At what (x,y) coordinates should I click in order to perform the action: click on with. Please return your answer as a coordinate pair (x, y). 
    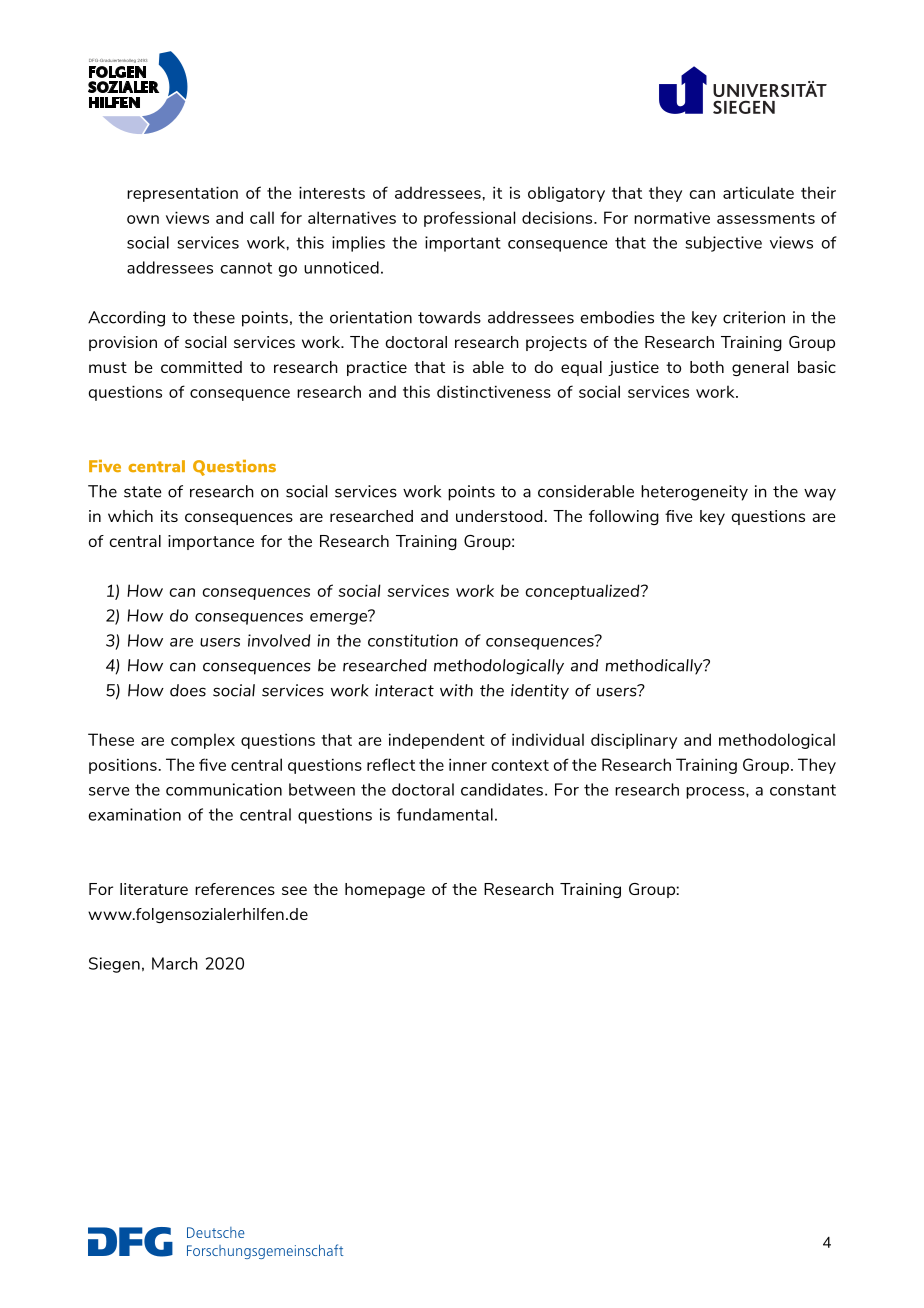
    Looking at the image, I should click on (456, 690).
